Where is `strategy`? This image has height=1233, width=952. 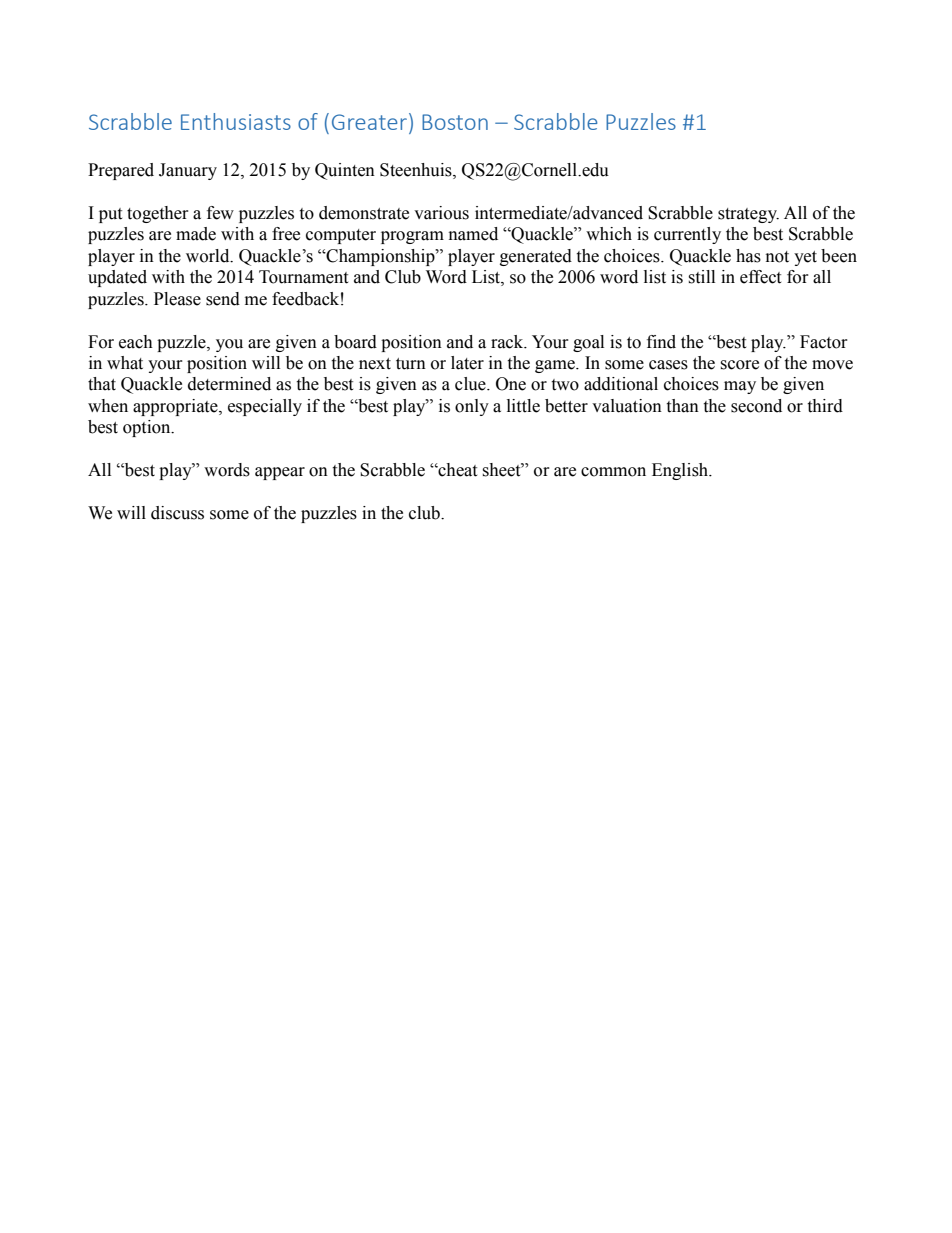
strategy is located at coordinates (748, 215).
